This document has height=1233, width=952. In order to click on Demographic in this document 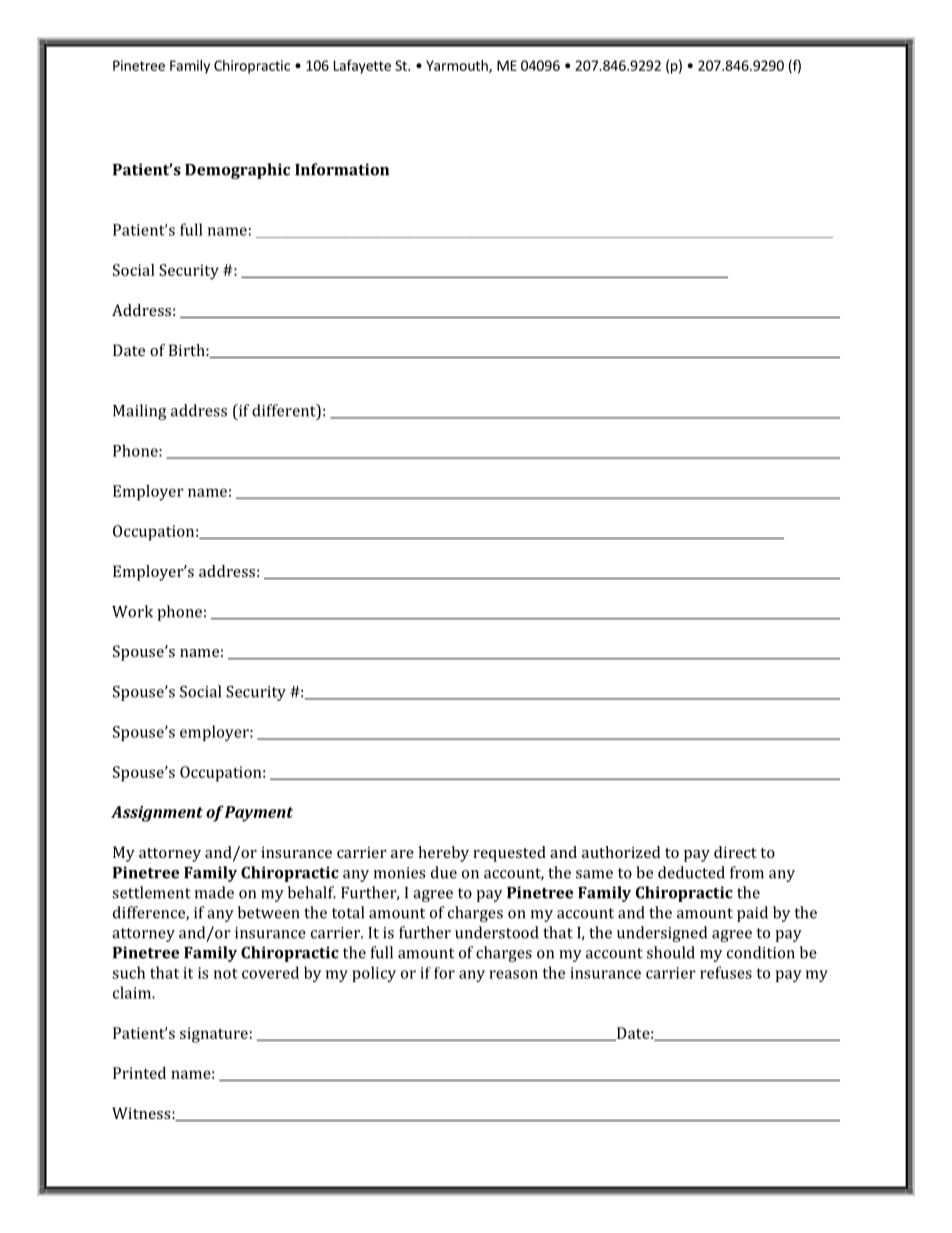, I will do `click(237, 171)`.
